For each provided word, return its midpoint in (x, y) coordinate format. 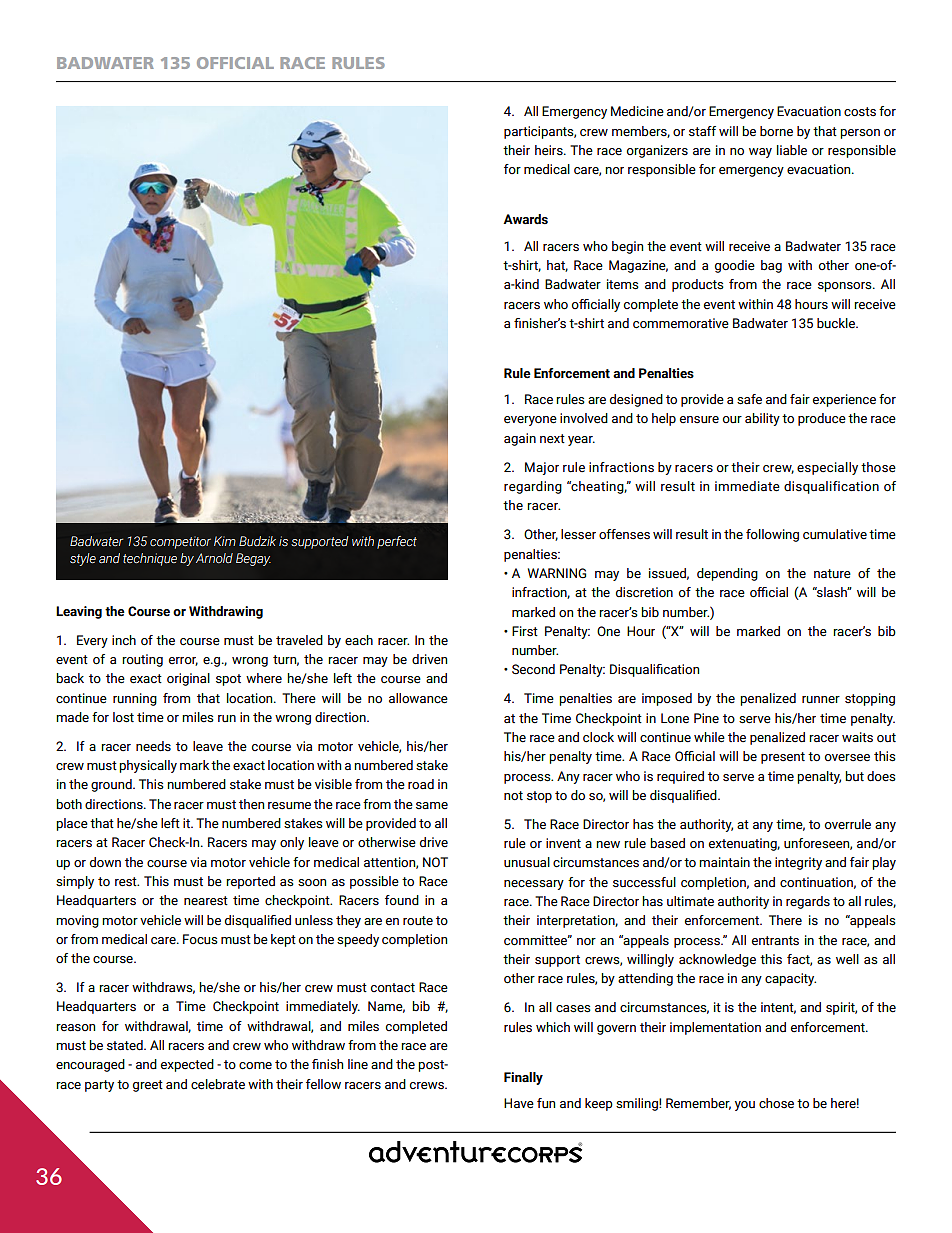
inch (124, 640)
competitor (180, 542)
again (520, 439)
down (105, 862)
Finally (523, 1078)
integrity (798, 863)
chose (776, 1103)
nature (832, 574)
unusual (527, 862)
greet (148, 1086)
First (525, 631)
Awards (525, 219)
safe (749, 399)
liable (792, 150)
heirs (550, 150)
